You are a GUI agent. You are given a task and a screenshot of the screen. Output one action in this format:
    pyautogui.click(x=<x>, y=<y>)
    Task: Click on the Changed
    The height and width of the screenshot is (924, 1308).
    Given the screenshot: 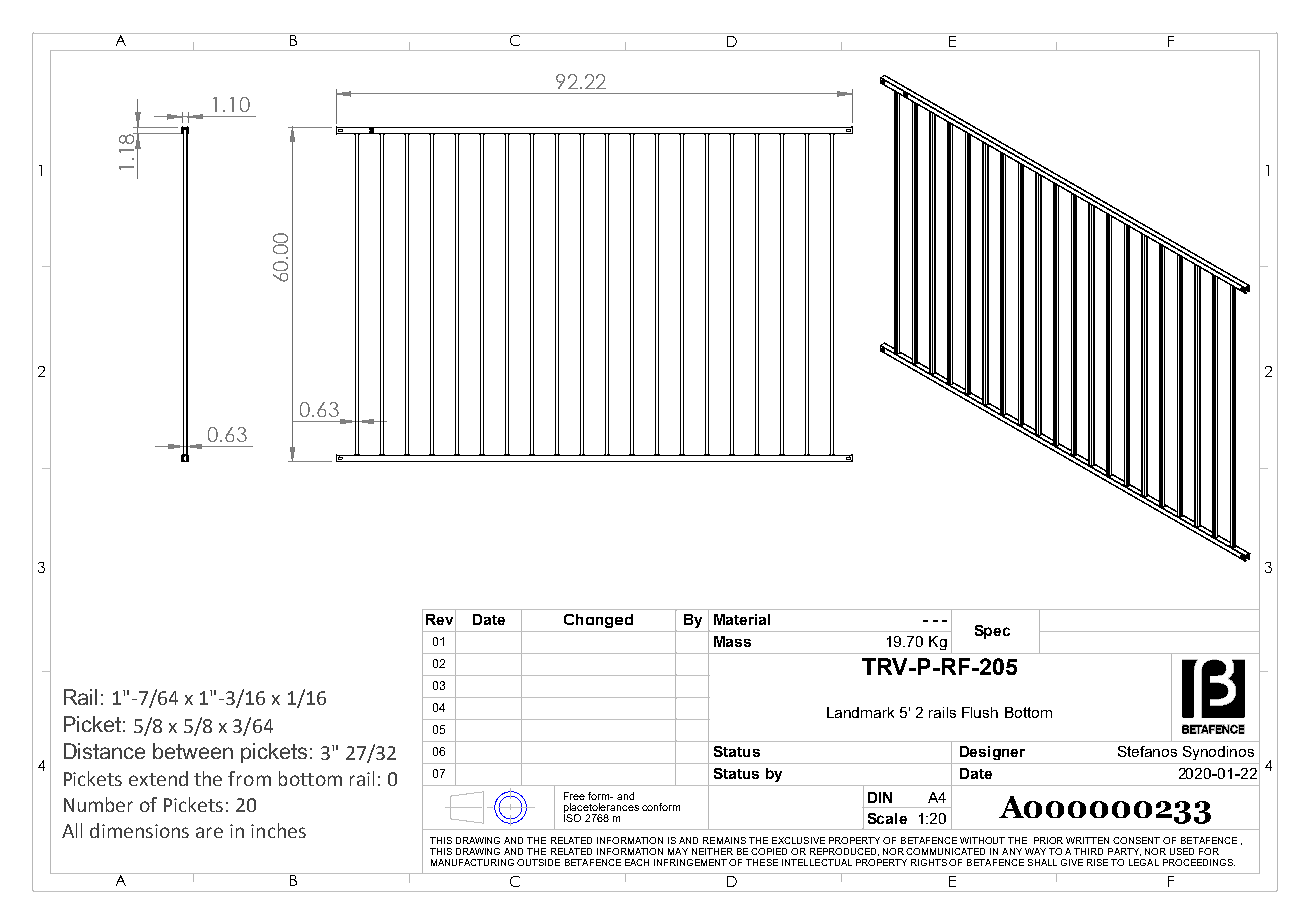 What is the action you would take?
    pyautogui.click(x=598, y=621)
